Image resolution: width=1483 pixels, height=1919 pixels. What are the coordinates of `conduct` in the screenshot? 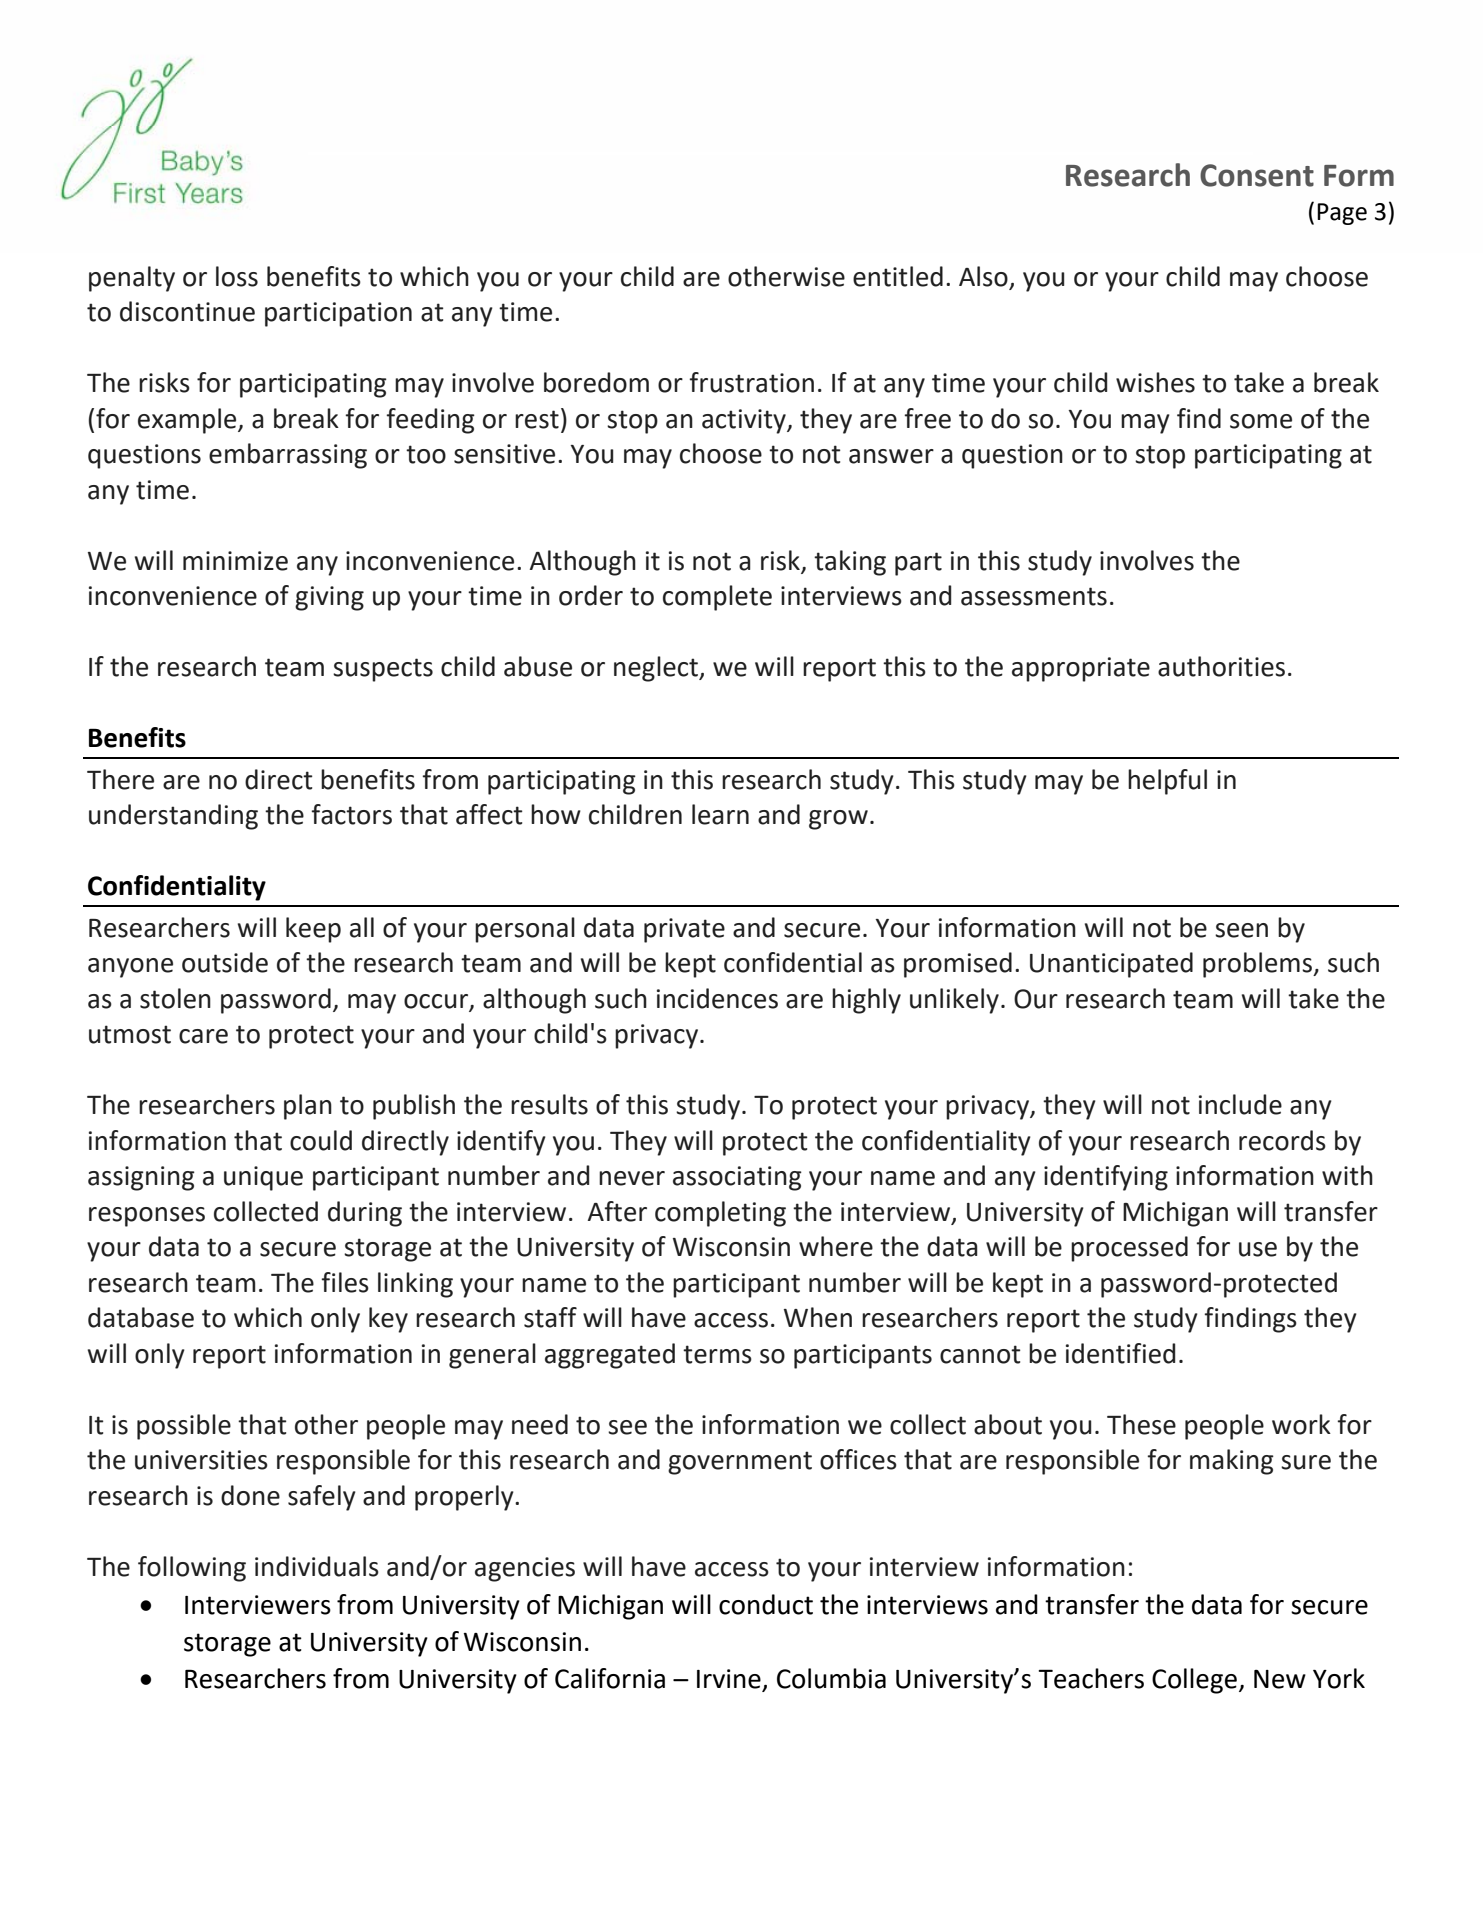 It's located at (766, 1604).
